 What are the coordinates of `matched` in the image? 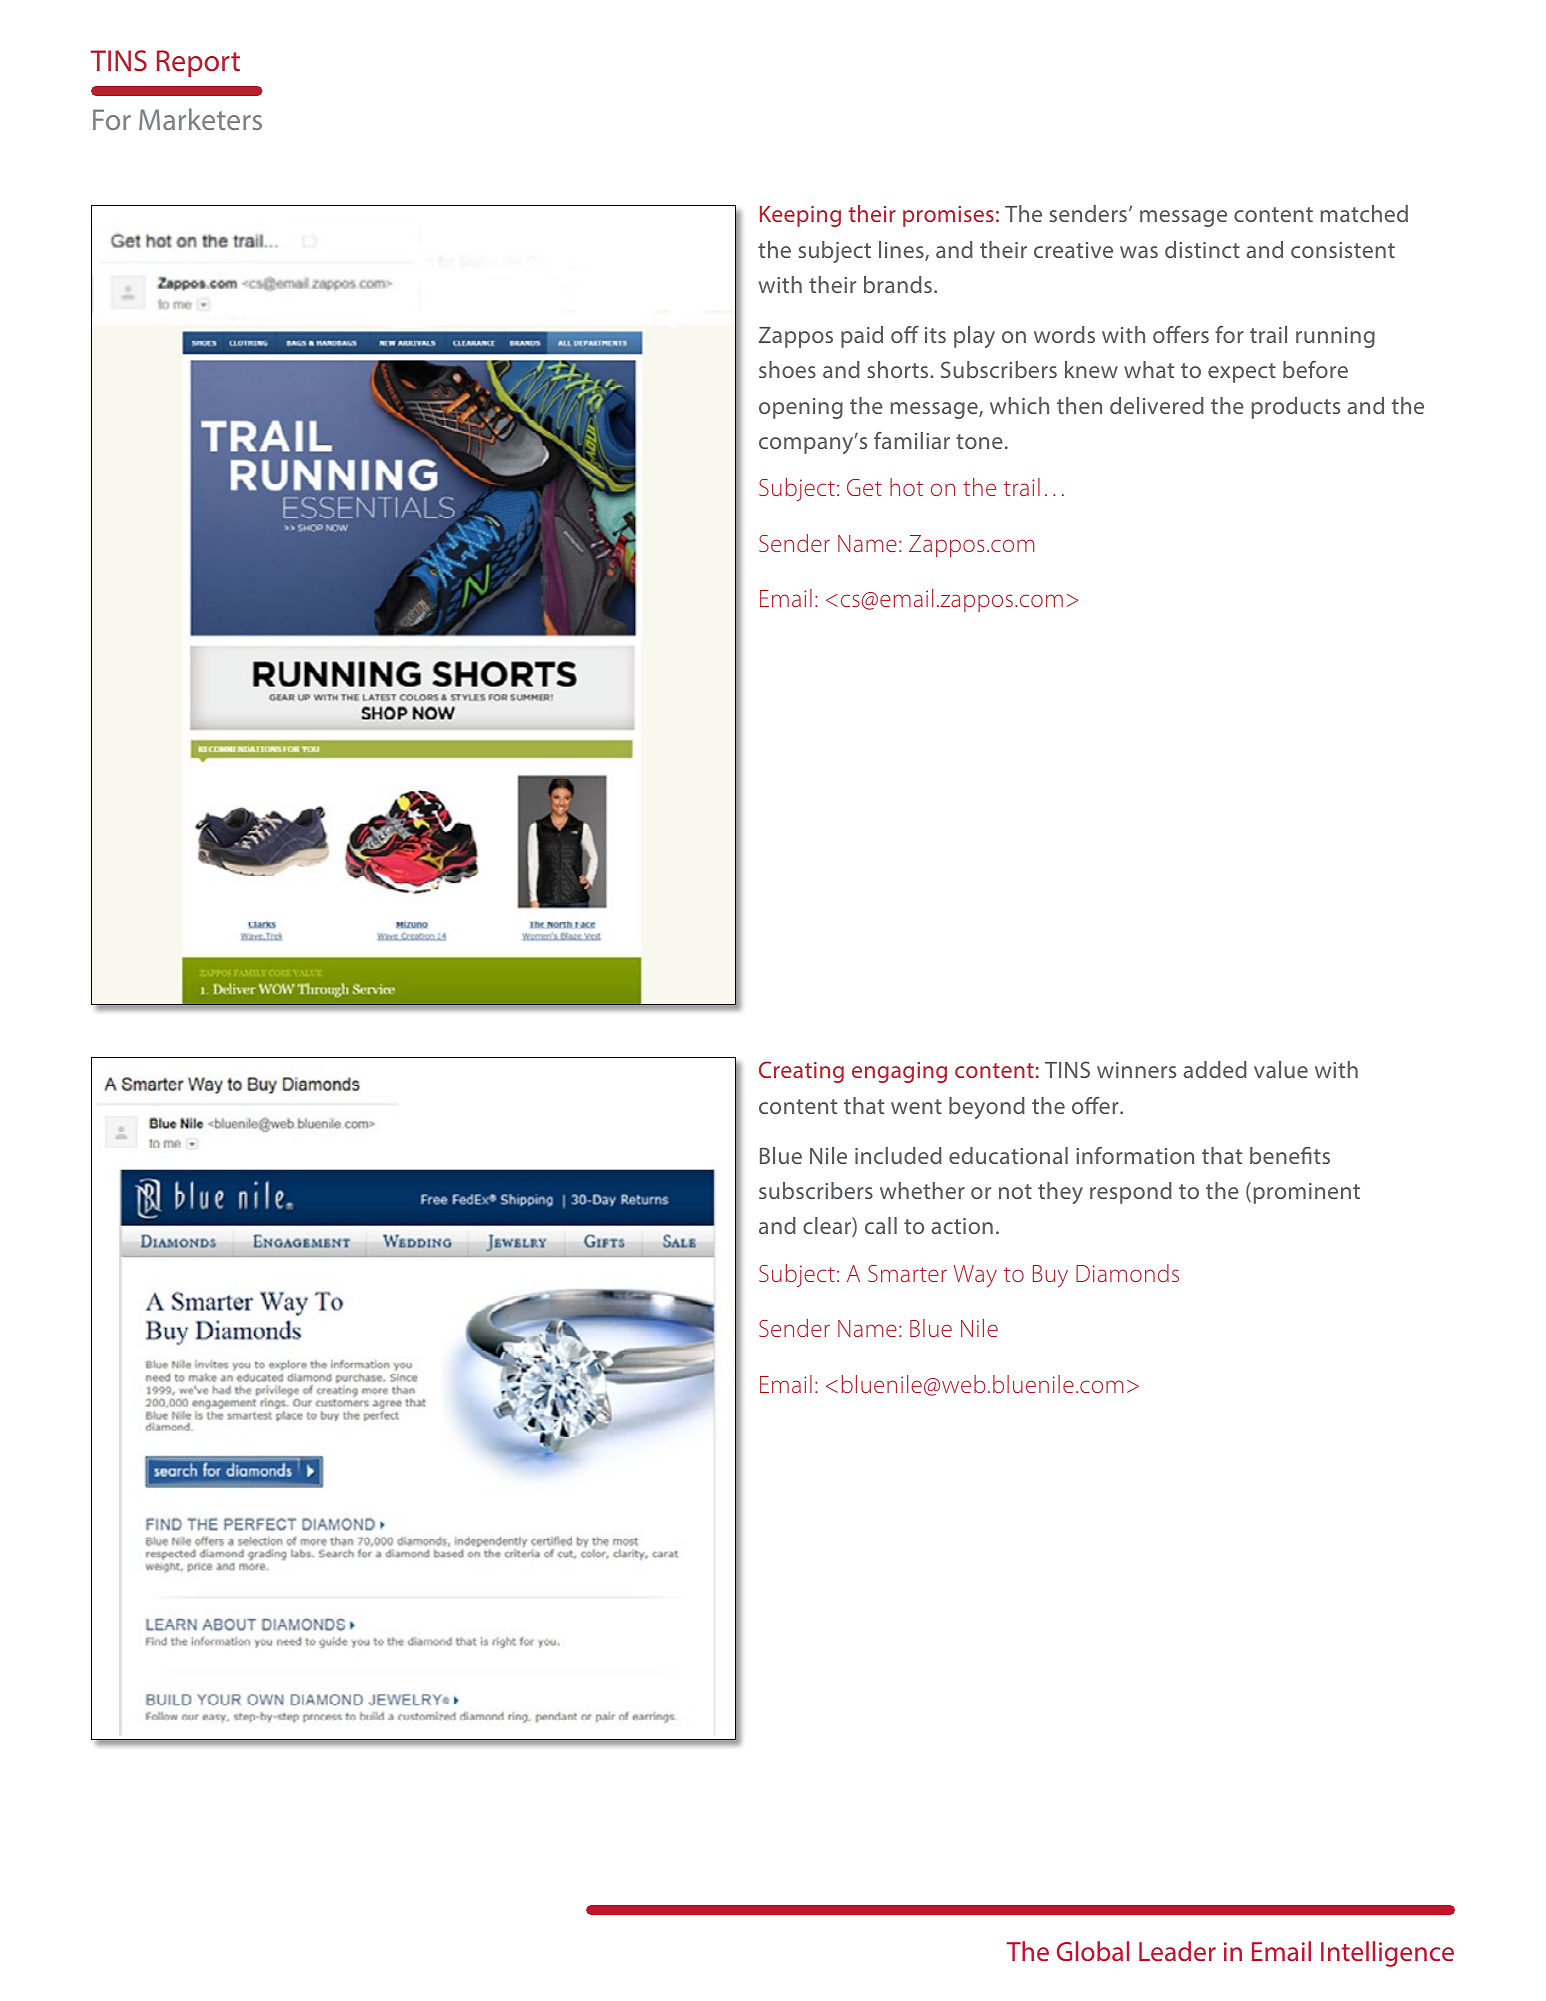 It's located at (1364, 213).
